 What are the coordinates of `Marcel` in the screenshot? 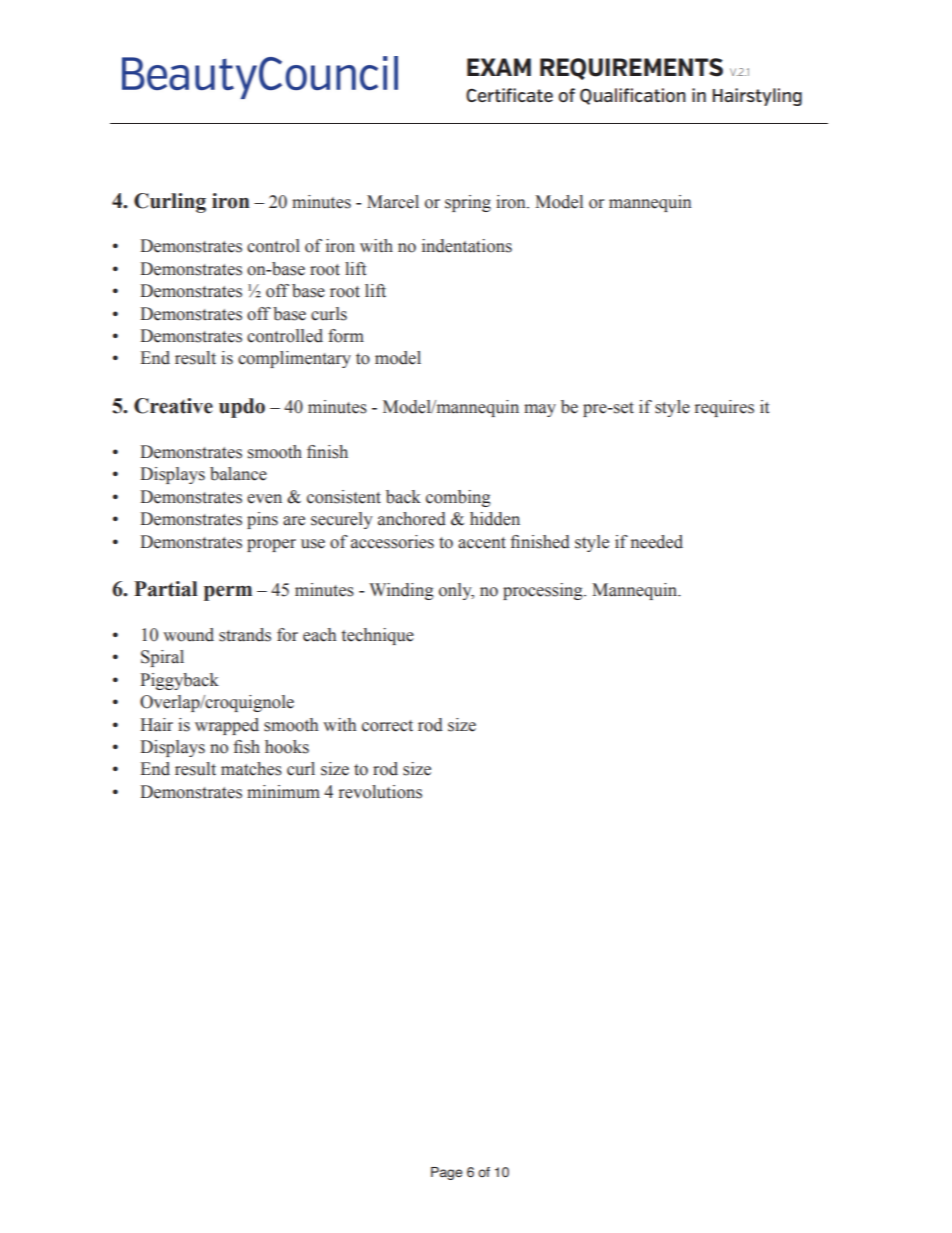 It's located at (393, 202).
